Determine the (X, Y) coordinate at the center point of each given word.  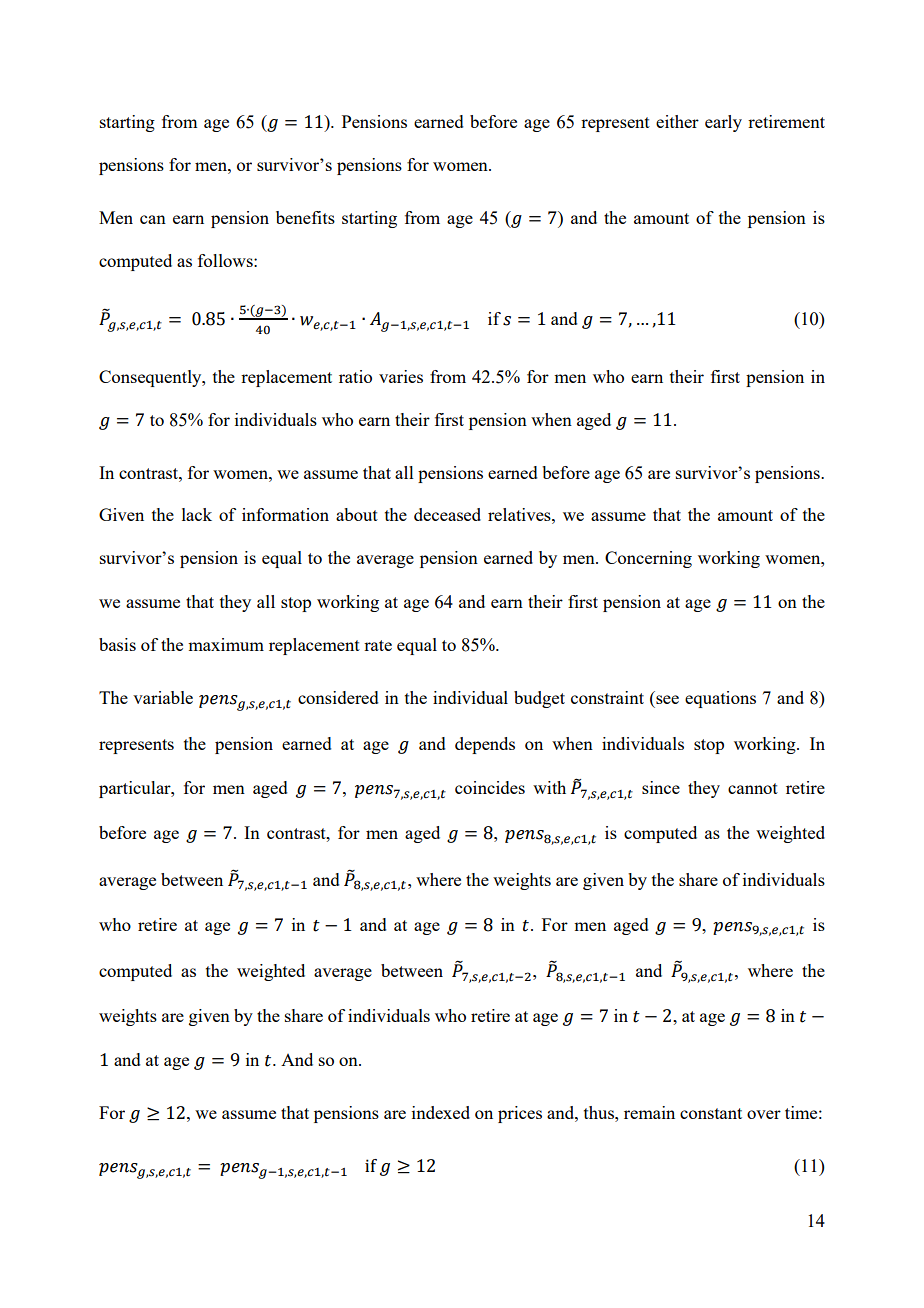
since (661, 787)
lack (197, 514)
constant (711, 1113)
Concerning (648, 559)
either (677, 121)
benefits (305, 217)
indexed (441, 1112)
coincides (490, 787)
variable (163, 697)
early (723, 123)
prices (520, 1114)
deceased (447, 514)
